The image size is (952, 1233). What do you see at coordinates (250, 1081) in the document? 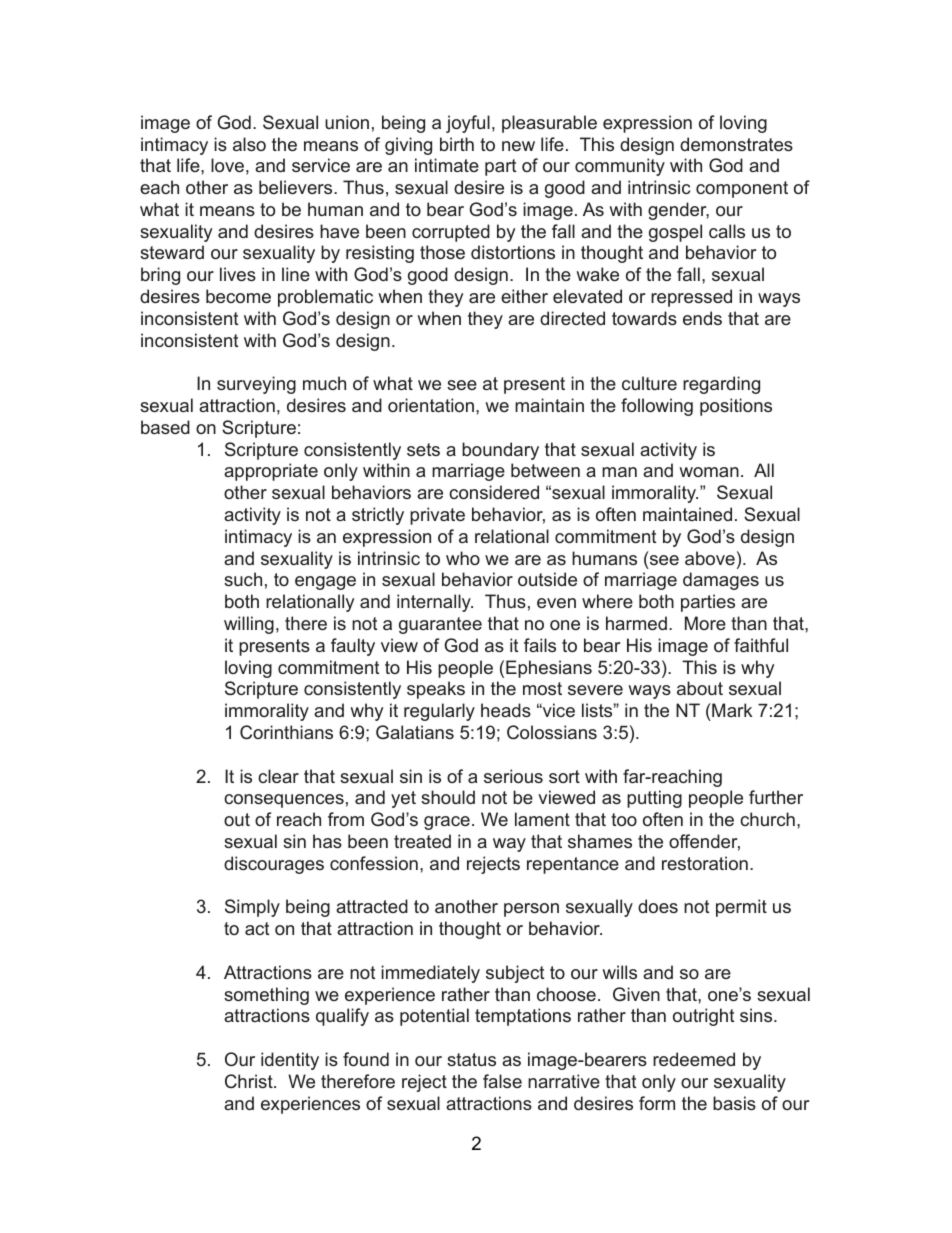
I see `Christ` at bounding box center [250, 1081].
